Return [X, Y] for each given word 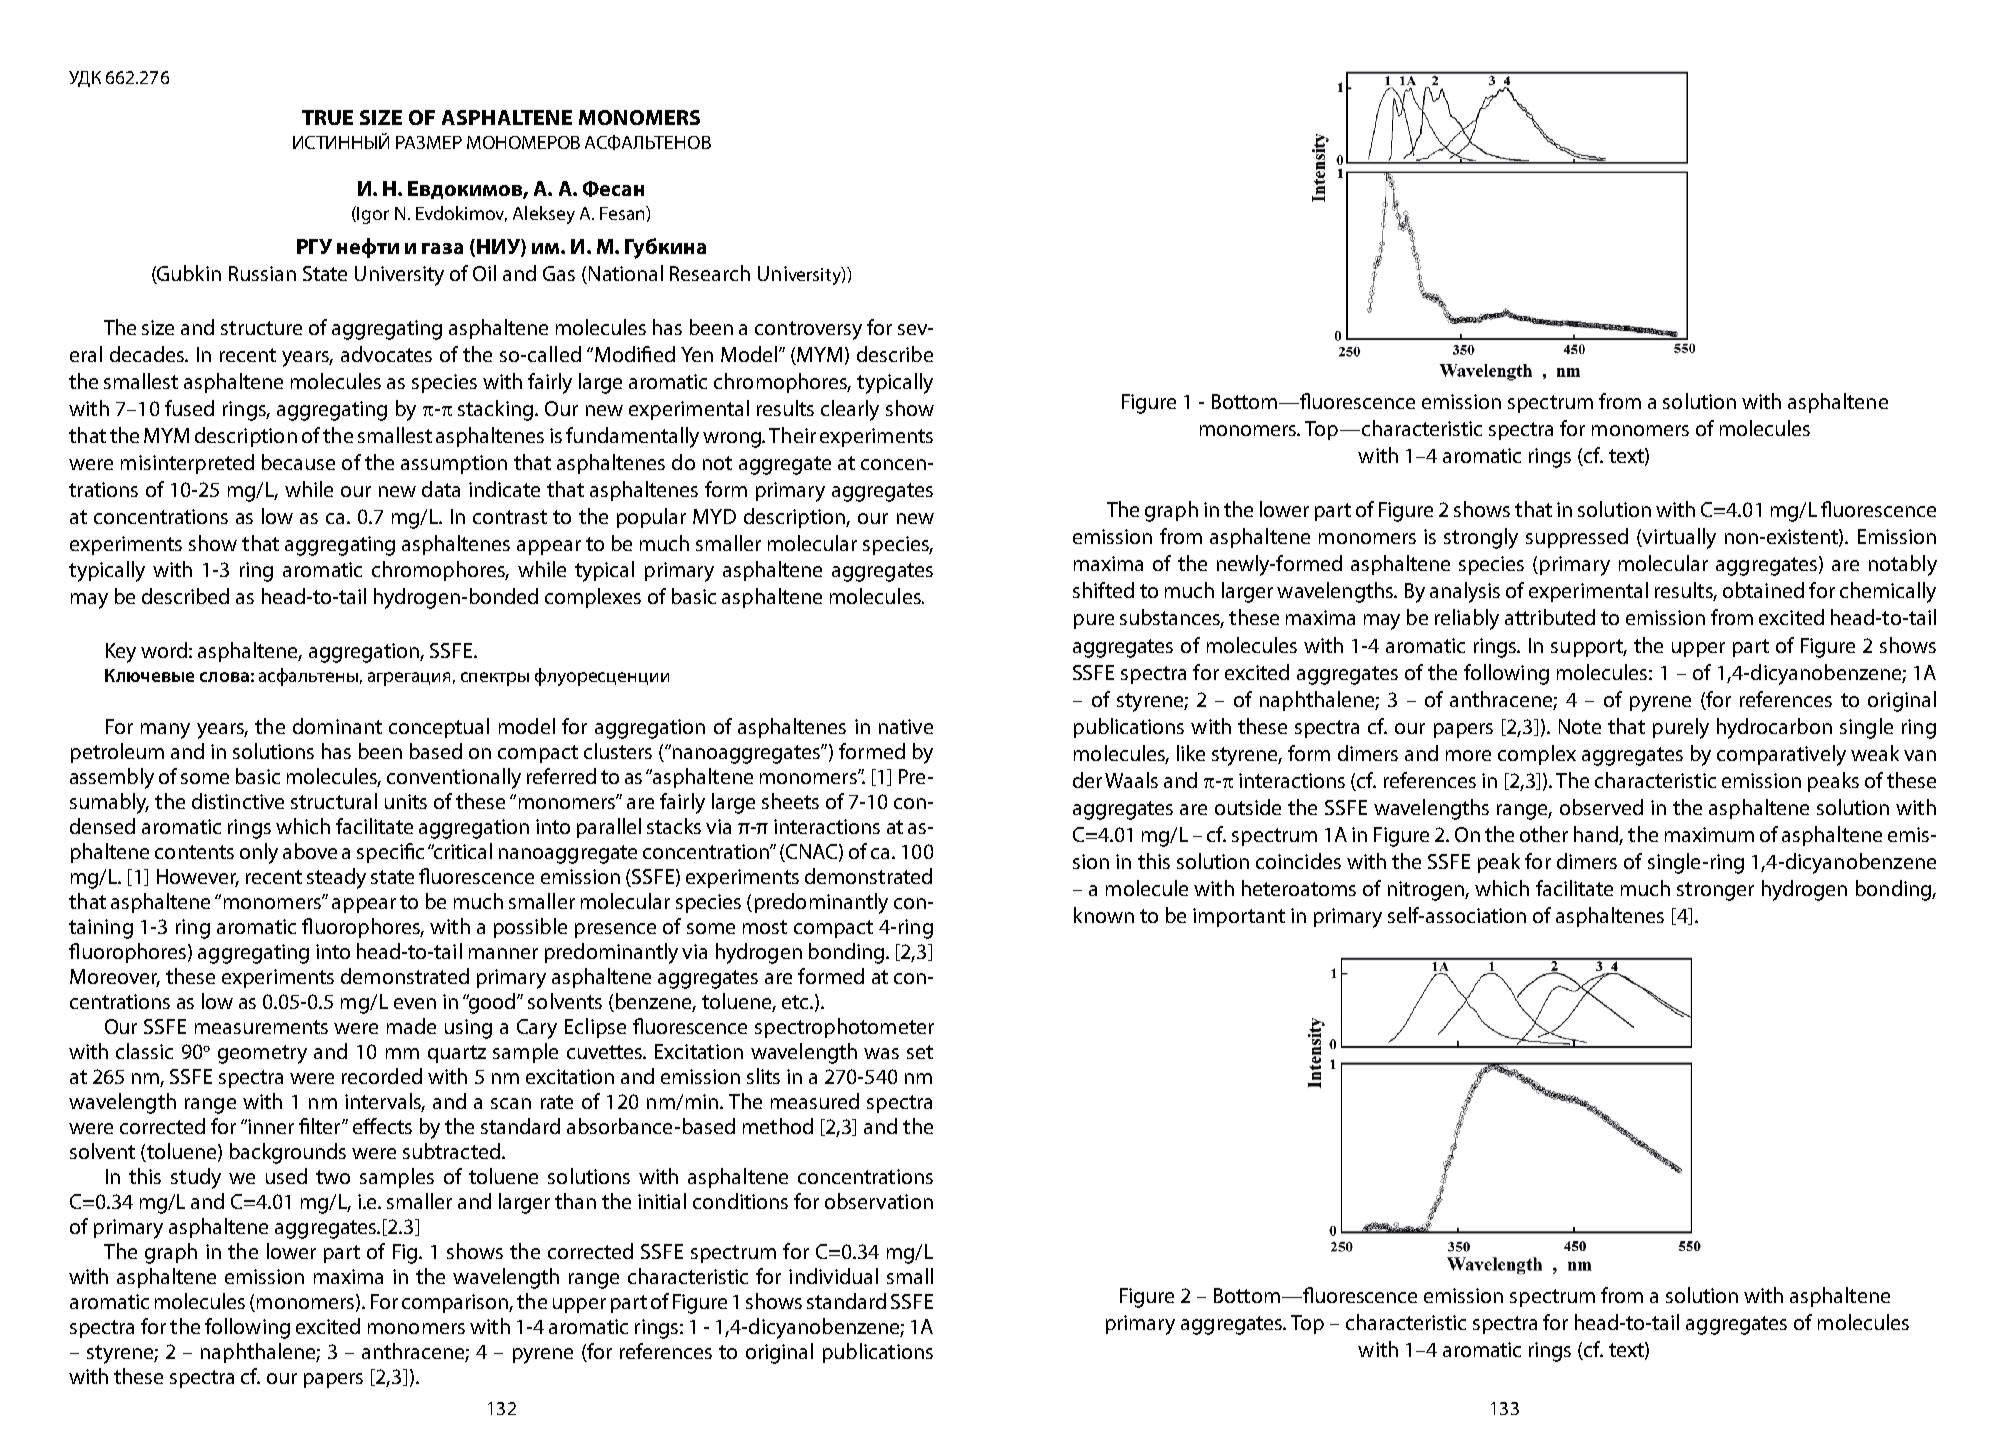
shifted [1103, 590]
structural [334, 801]
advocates [386, 354]
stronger [1715, 891]
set [920, 1052]
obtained [1763, 590]
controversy [808, 330]
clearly [850, 410]
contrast [510, 517]
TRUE [327, 117]
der [1087, 780]
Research [710, 273]
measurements [261, 1027]
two [333, 1177]
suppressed [1577, 538]
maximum [1709, 834]
